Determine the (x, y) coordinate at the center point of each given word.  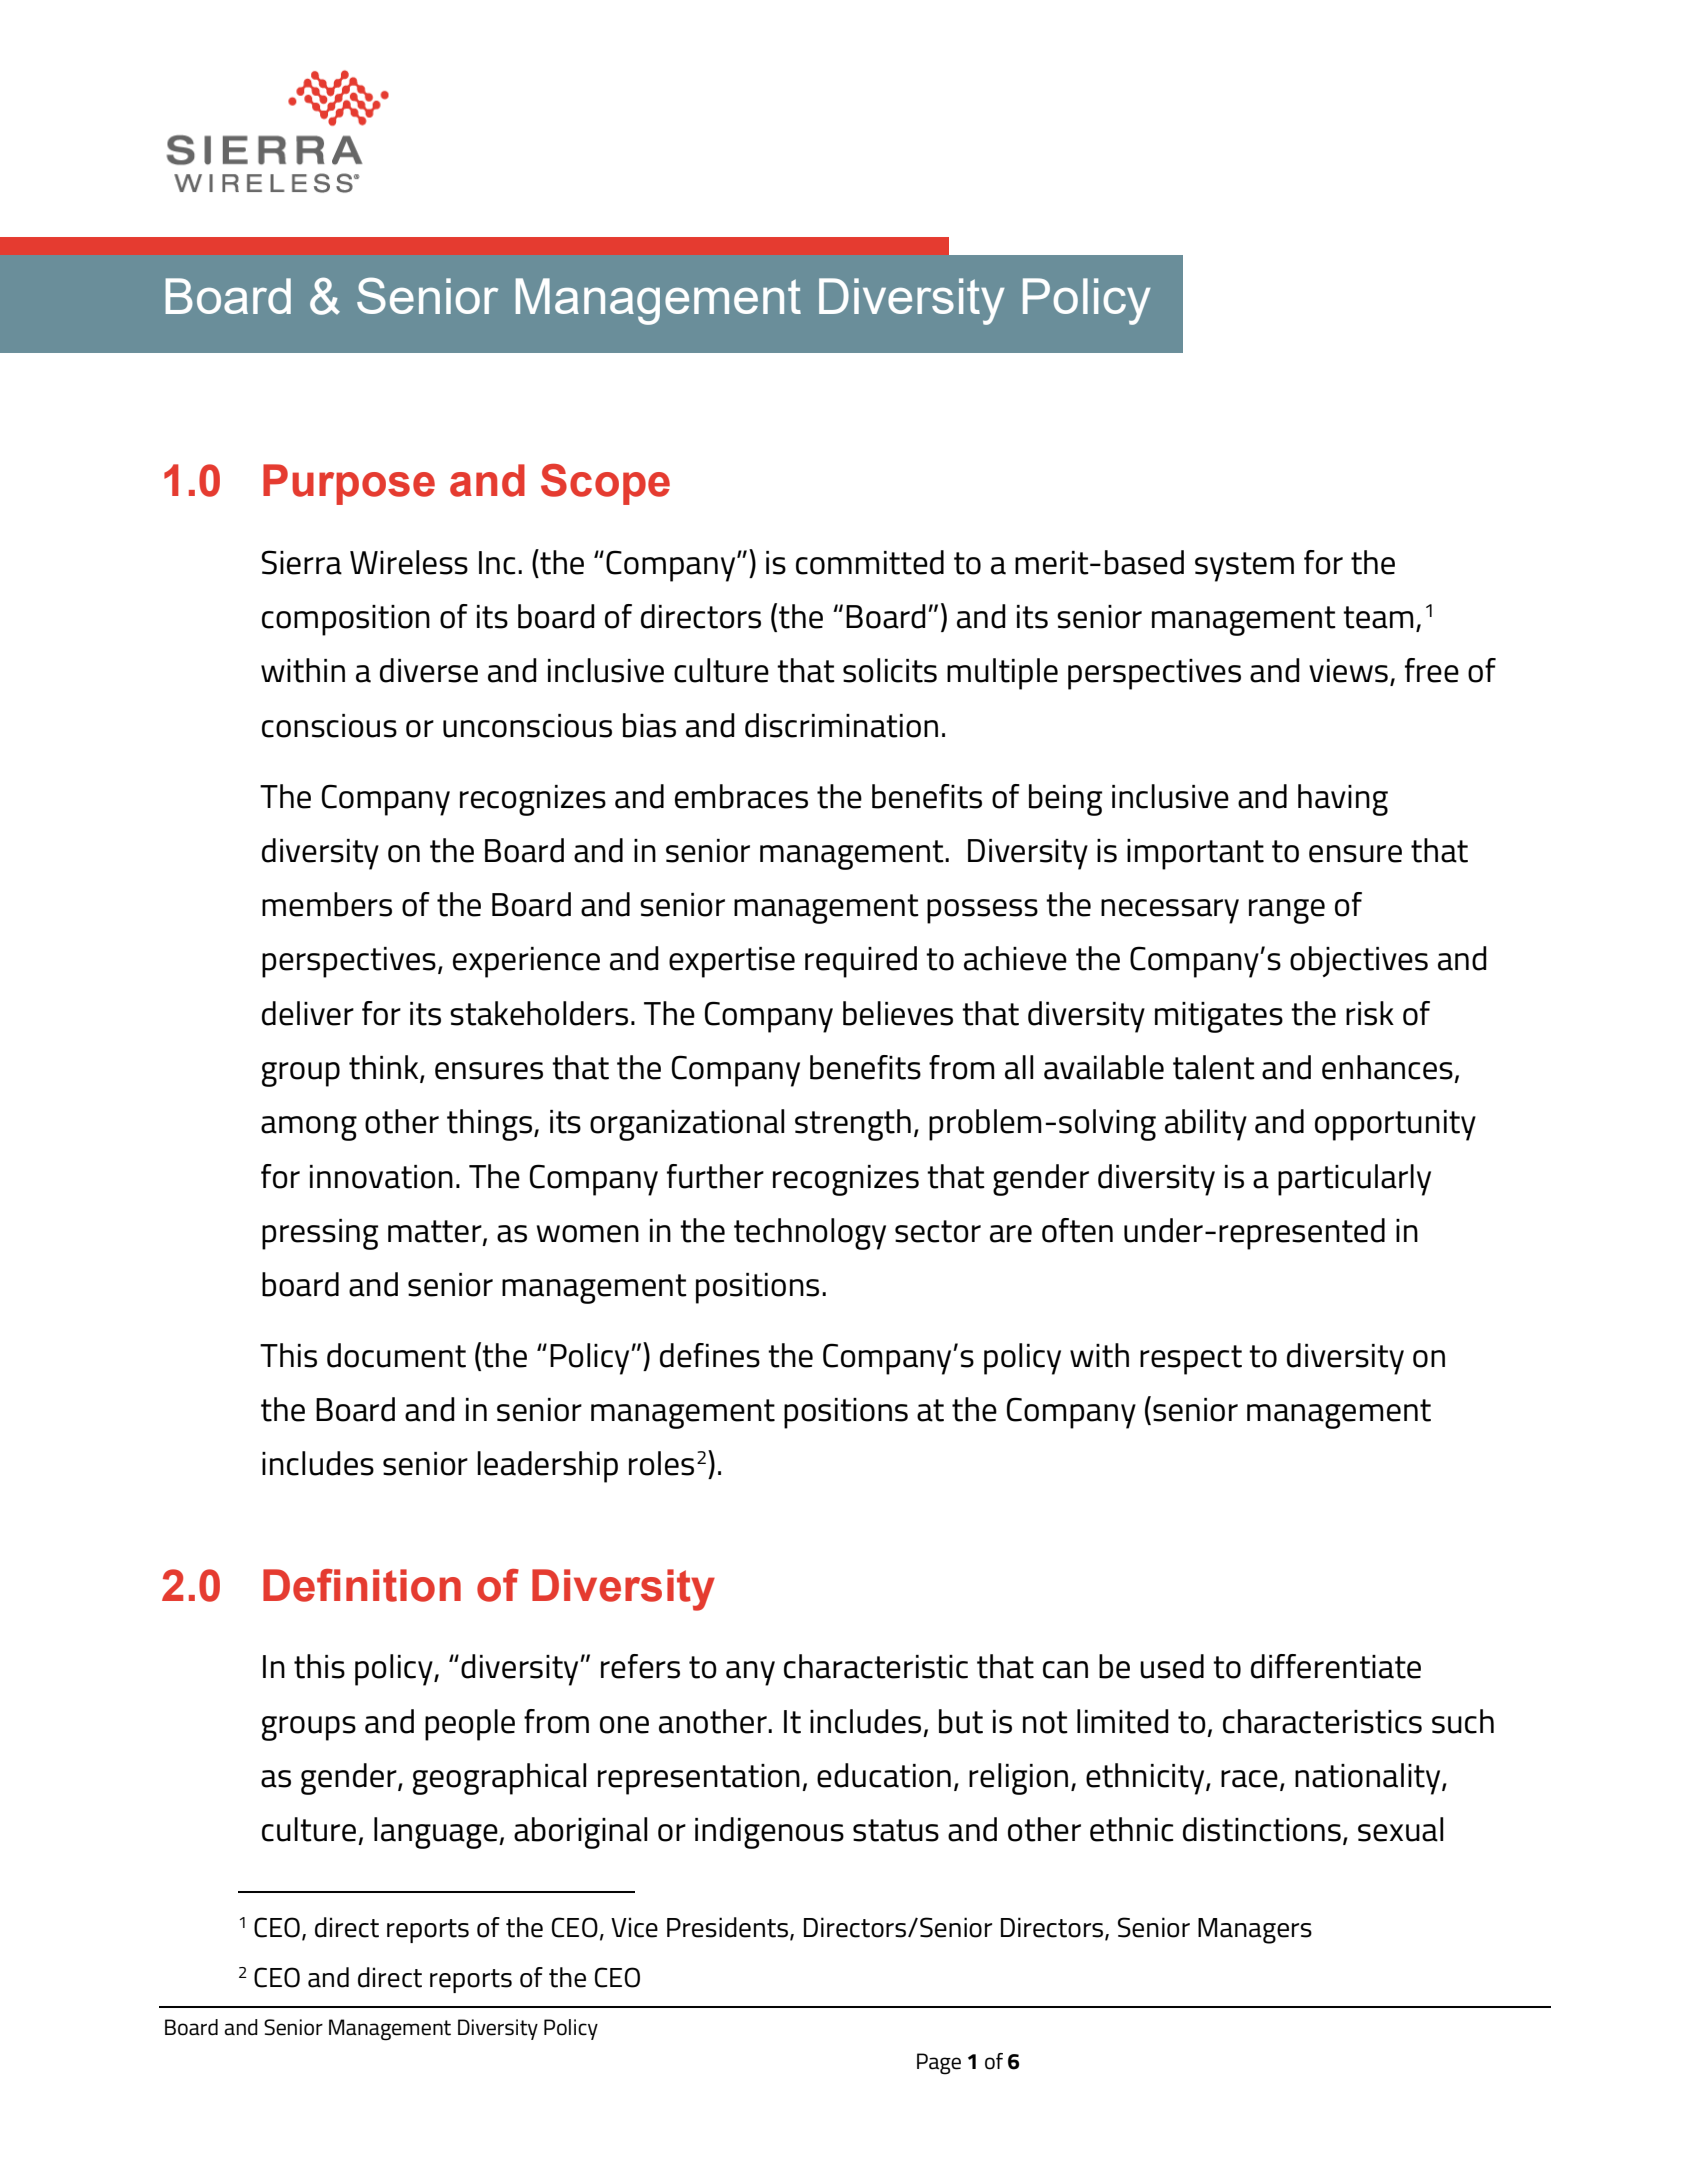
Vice (634, 1927)
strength (853, 1125)
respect (1191, 1360)
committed (870, 562)
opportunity (1395, 1125)
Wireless (409, 562)
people (470, 1725)
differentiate (1336, 1666)
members (327, 904)
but (961, 1721)
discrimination (841, 725)
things (489, 1125)
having (1343, 800)
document (396, 1355)
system (1244, 567)
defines (710, 1355)
